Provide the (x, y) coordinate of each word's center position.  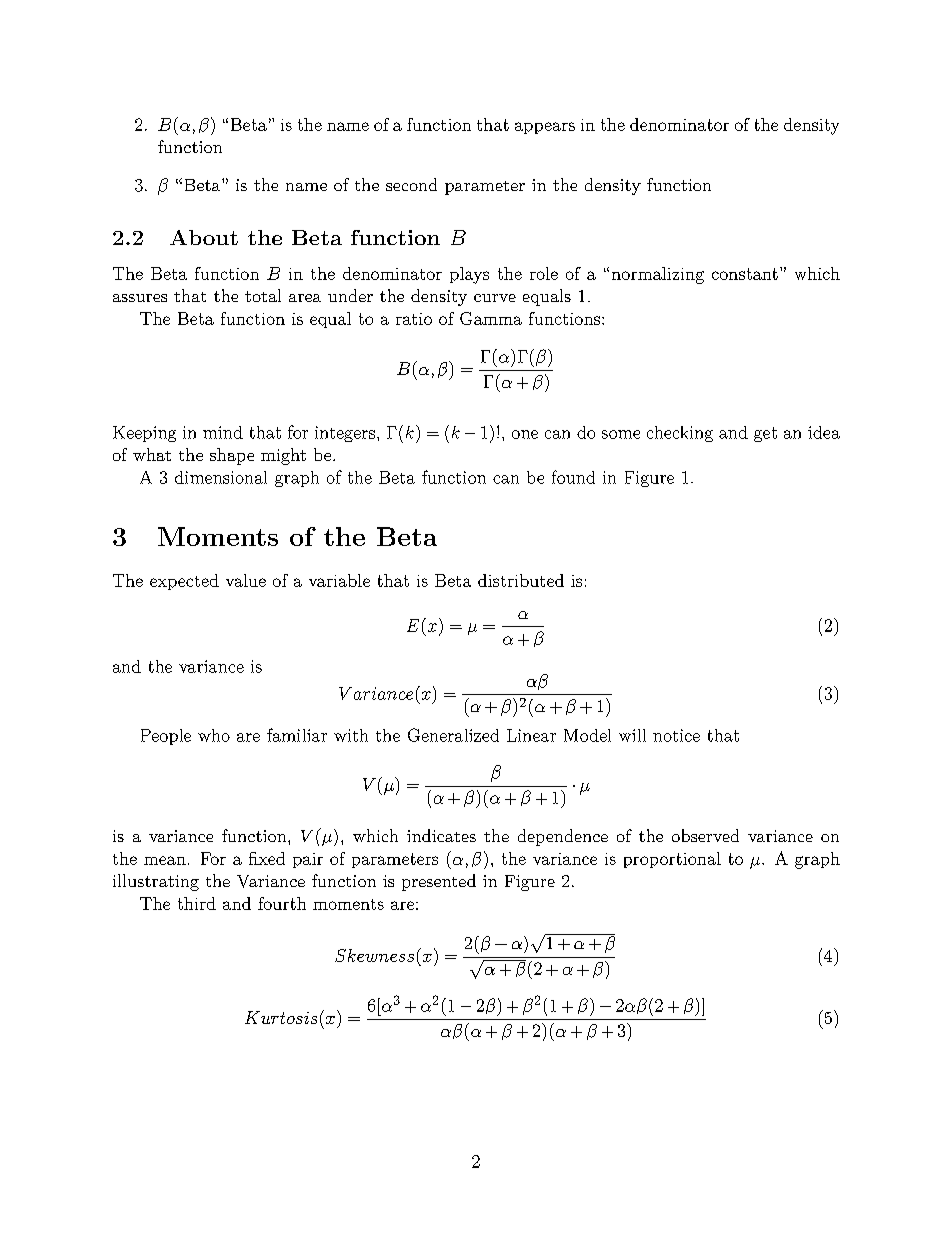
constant (745, 274)
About (204, 237)
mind (223, 432)
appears (545, 128)
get (765, 434)
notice (676, 735)
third (197, 903)
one (525, 434)
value (246, 580)
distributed (521, 580)
